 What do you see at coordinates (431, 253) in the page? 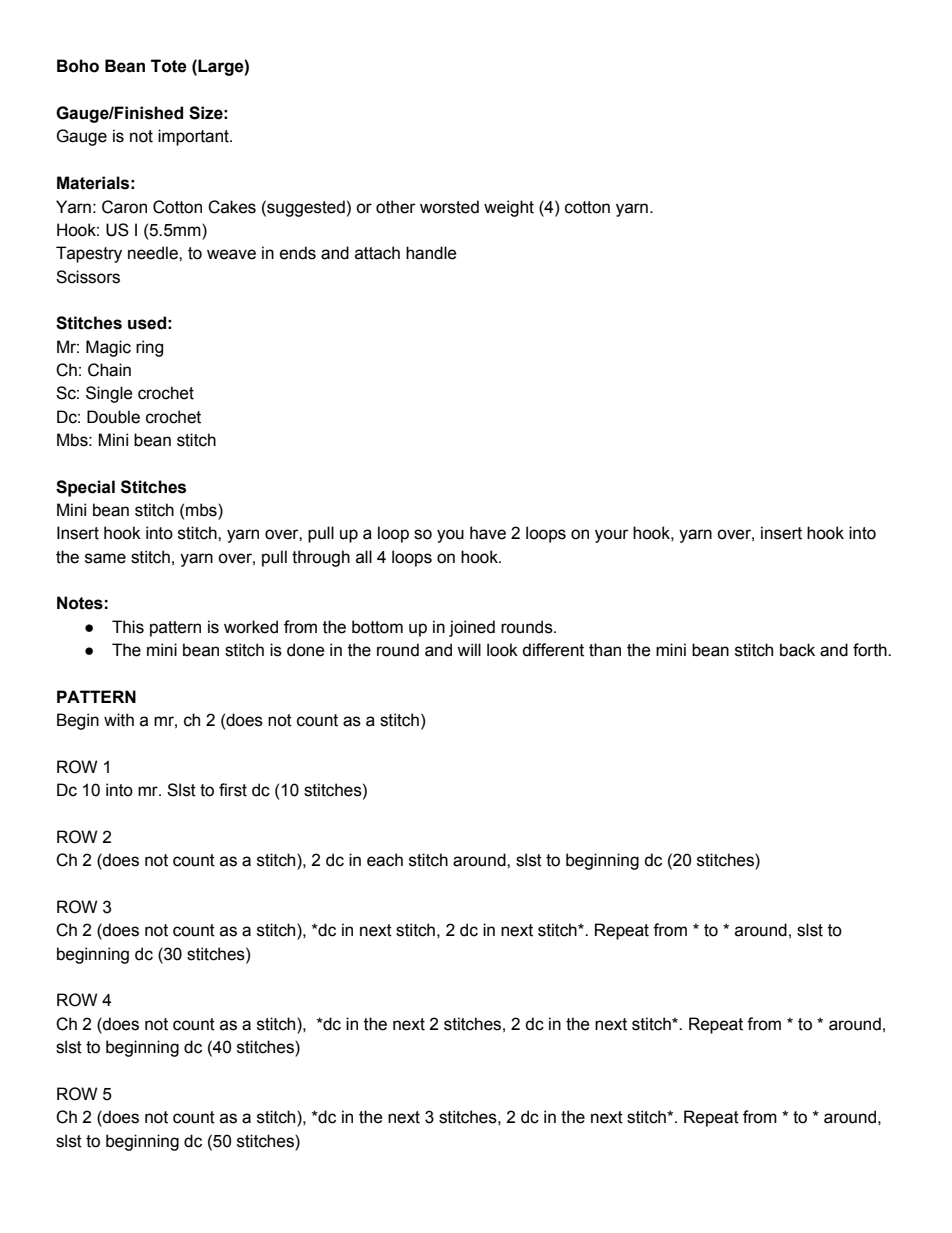
I see `handle` at bounding box center [431, 253].
